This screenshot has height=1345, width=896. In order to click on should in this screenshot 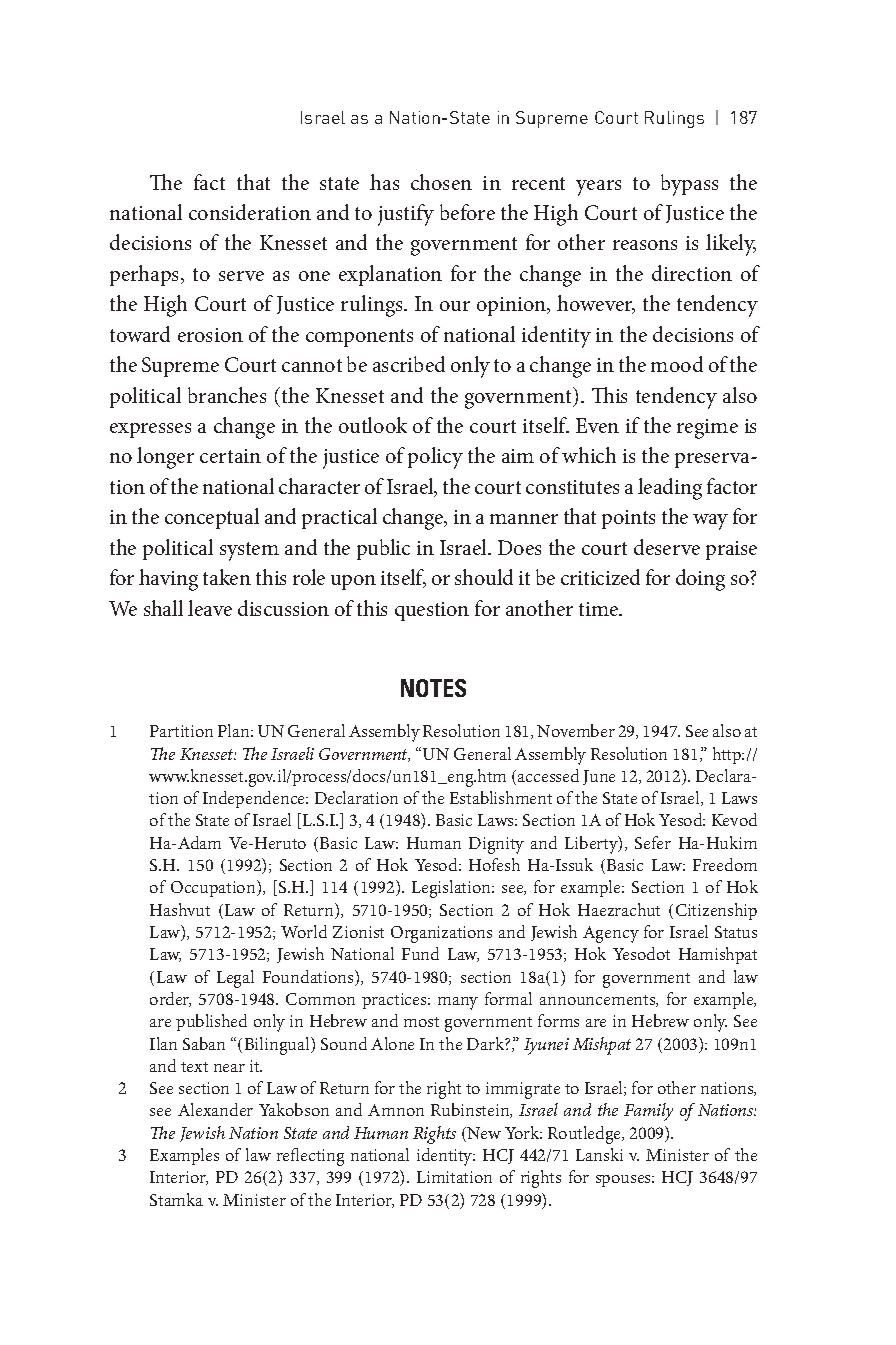, I will do `click(484, 577)`.
